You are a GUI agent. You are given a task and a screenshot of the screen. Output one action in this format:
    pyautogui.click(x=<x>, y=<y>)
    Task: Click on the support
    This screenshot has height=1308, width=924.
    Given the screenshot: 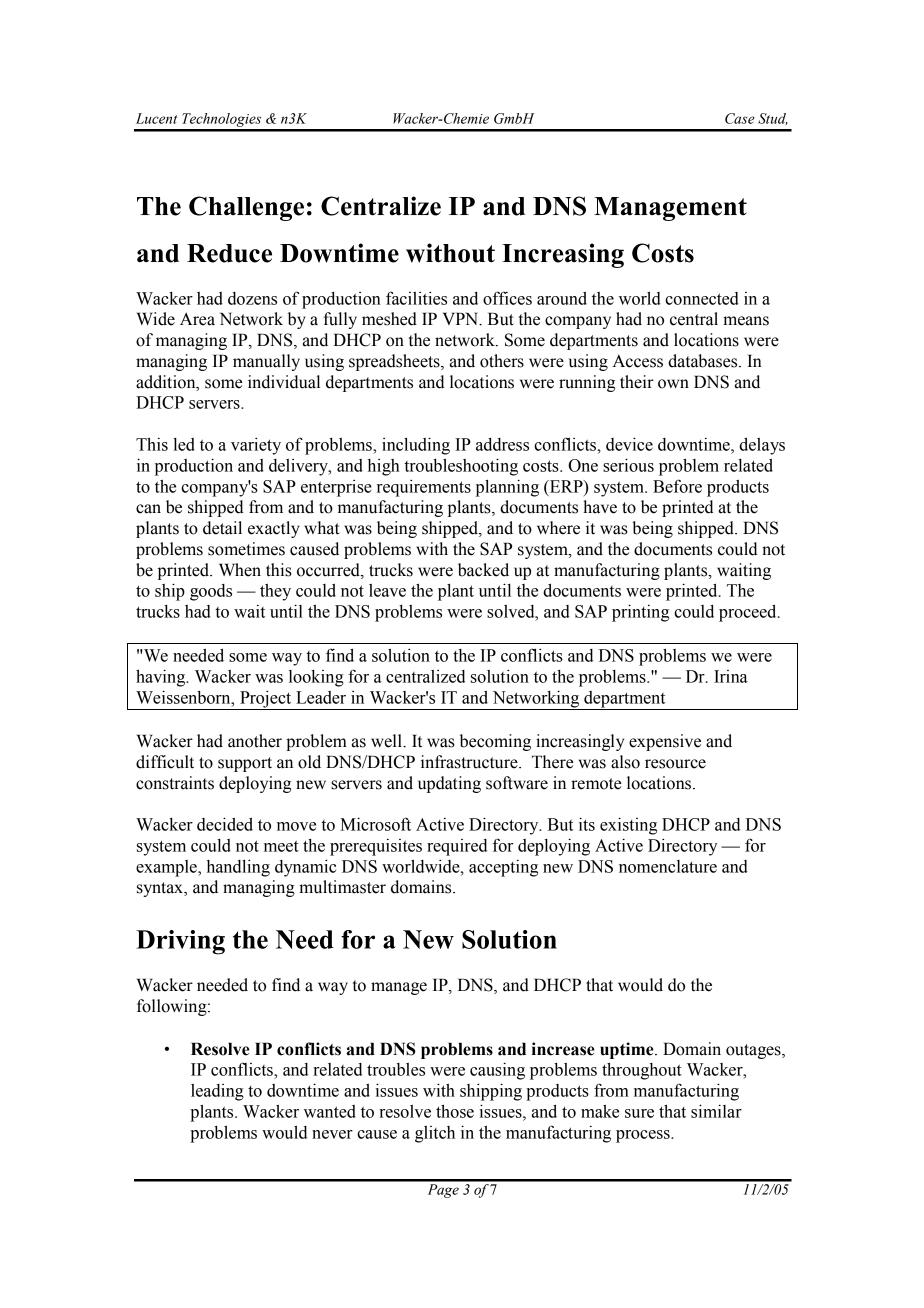 What is the action you would take?
    pyautogui.click(x=245, y=764)
